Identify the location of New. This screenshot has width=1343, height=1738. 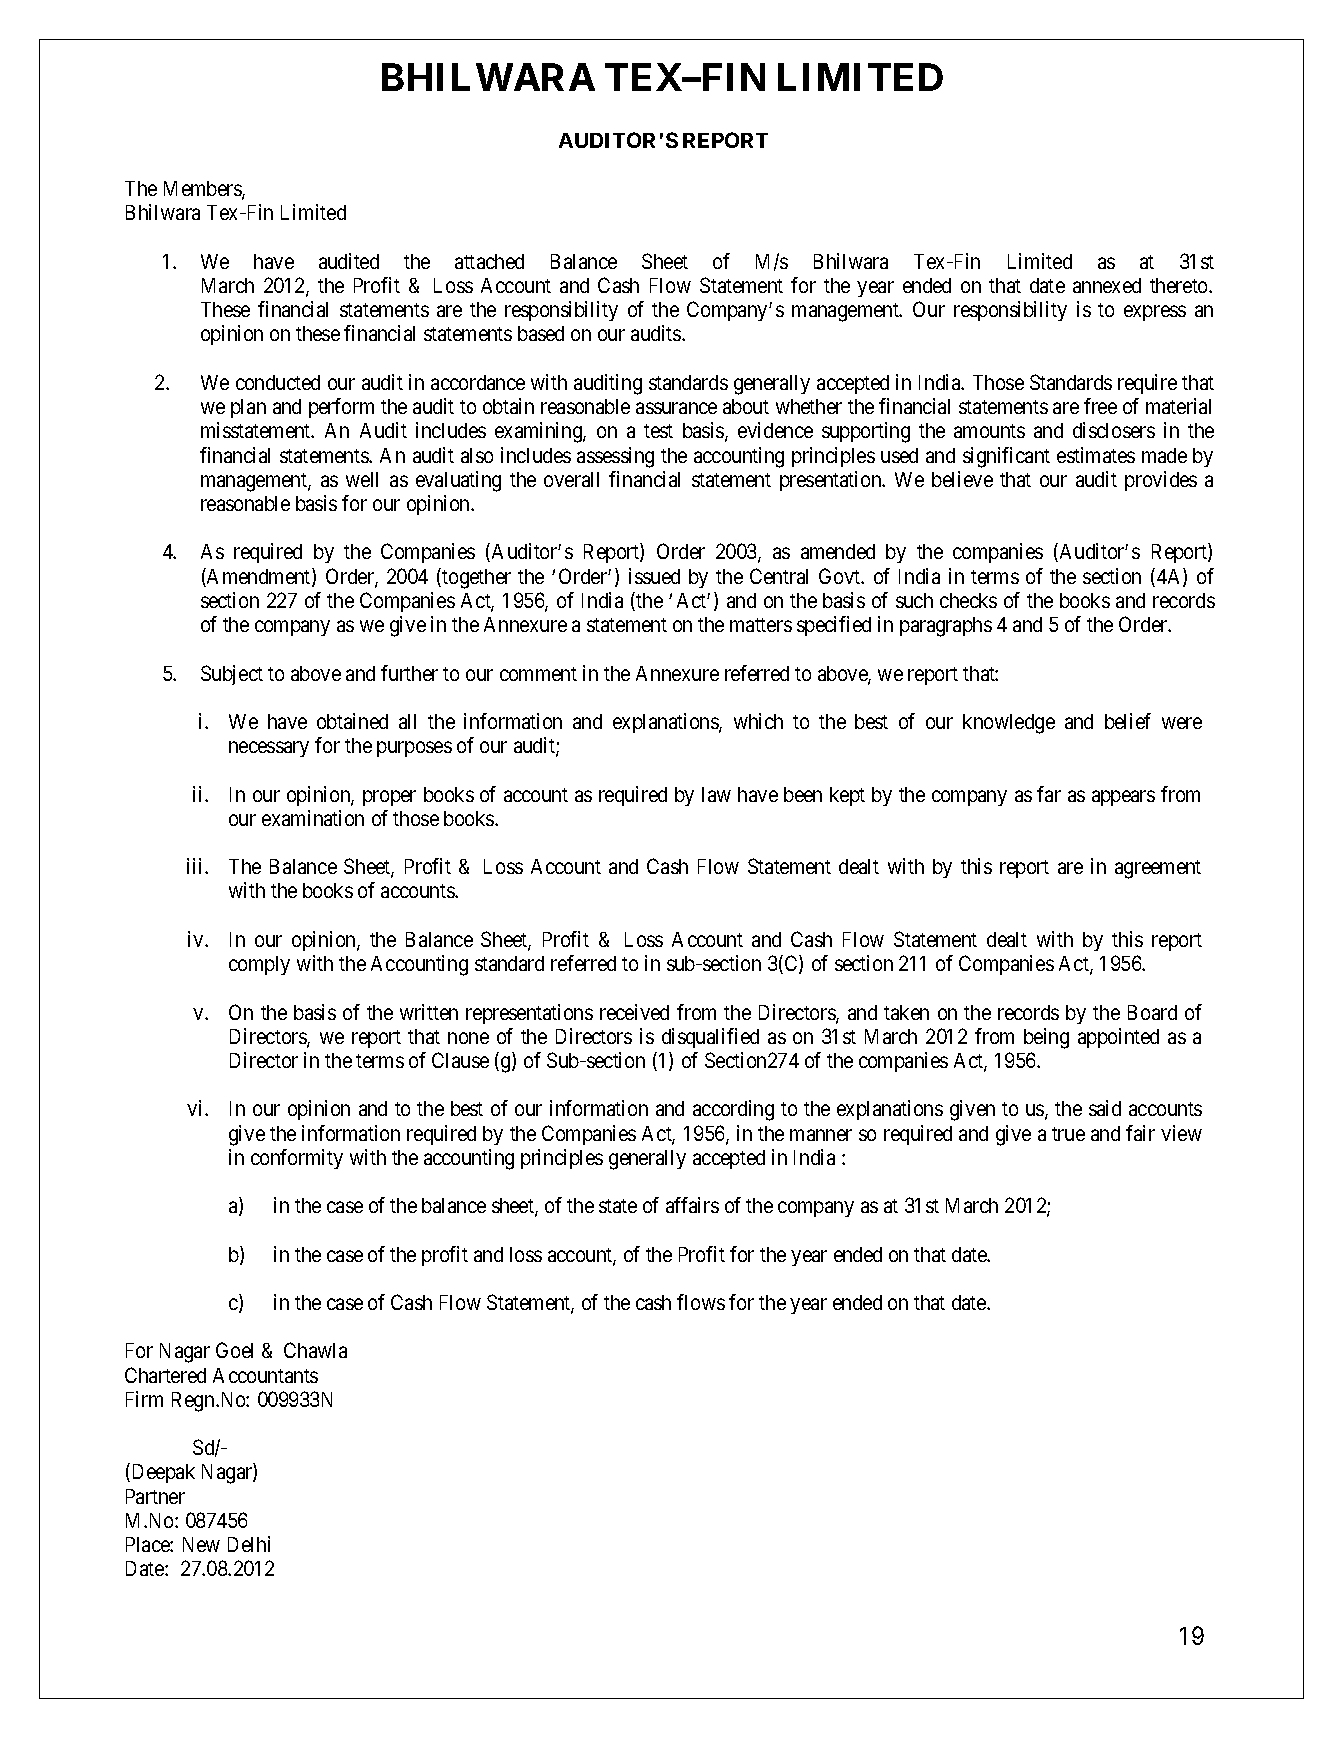
(201, 1544).
